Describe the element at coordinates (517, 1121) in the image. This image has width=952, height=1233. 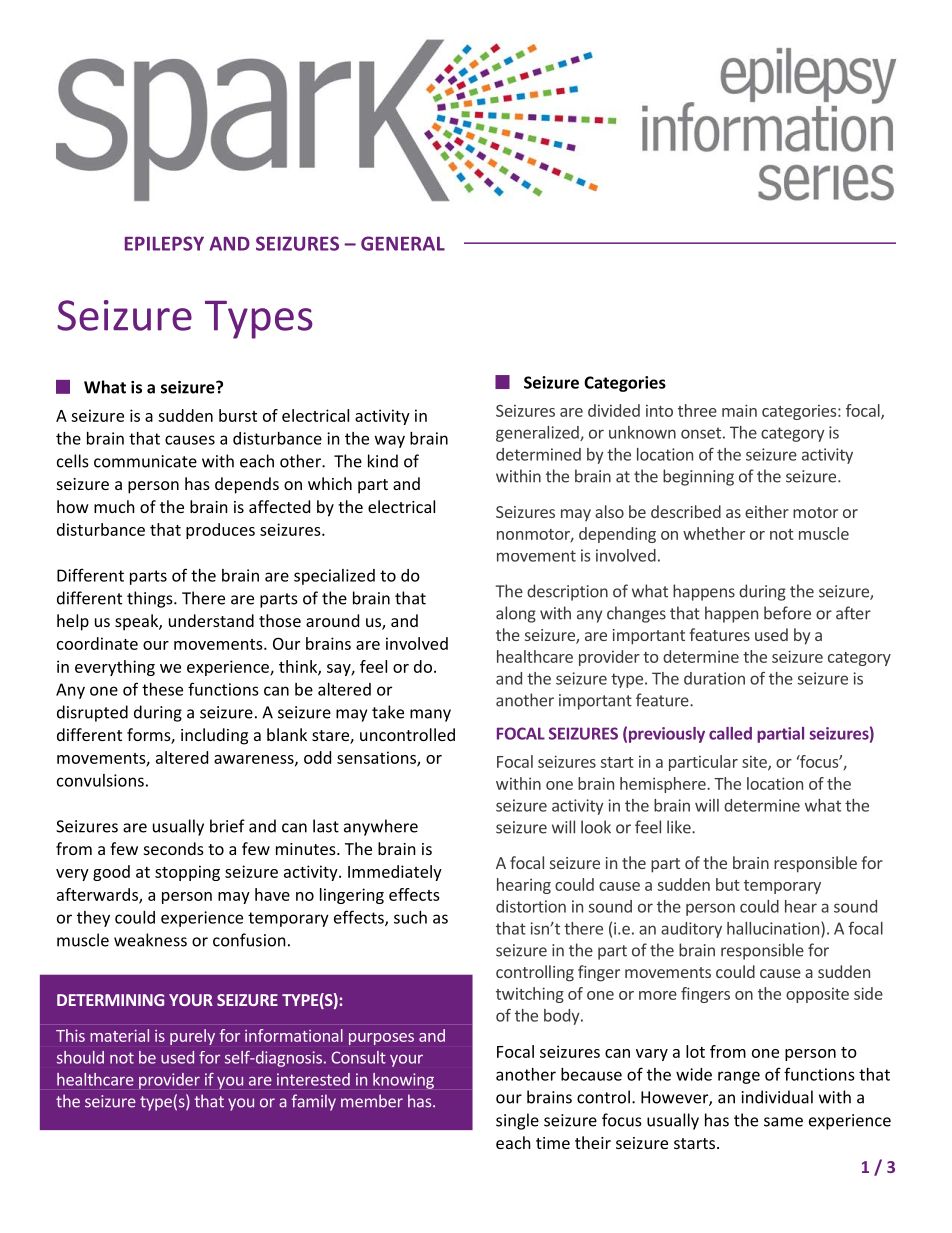
I see `single` at that location.
